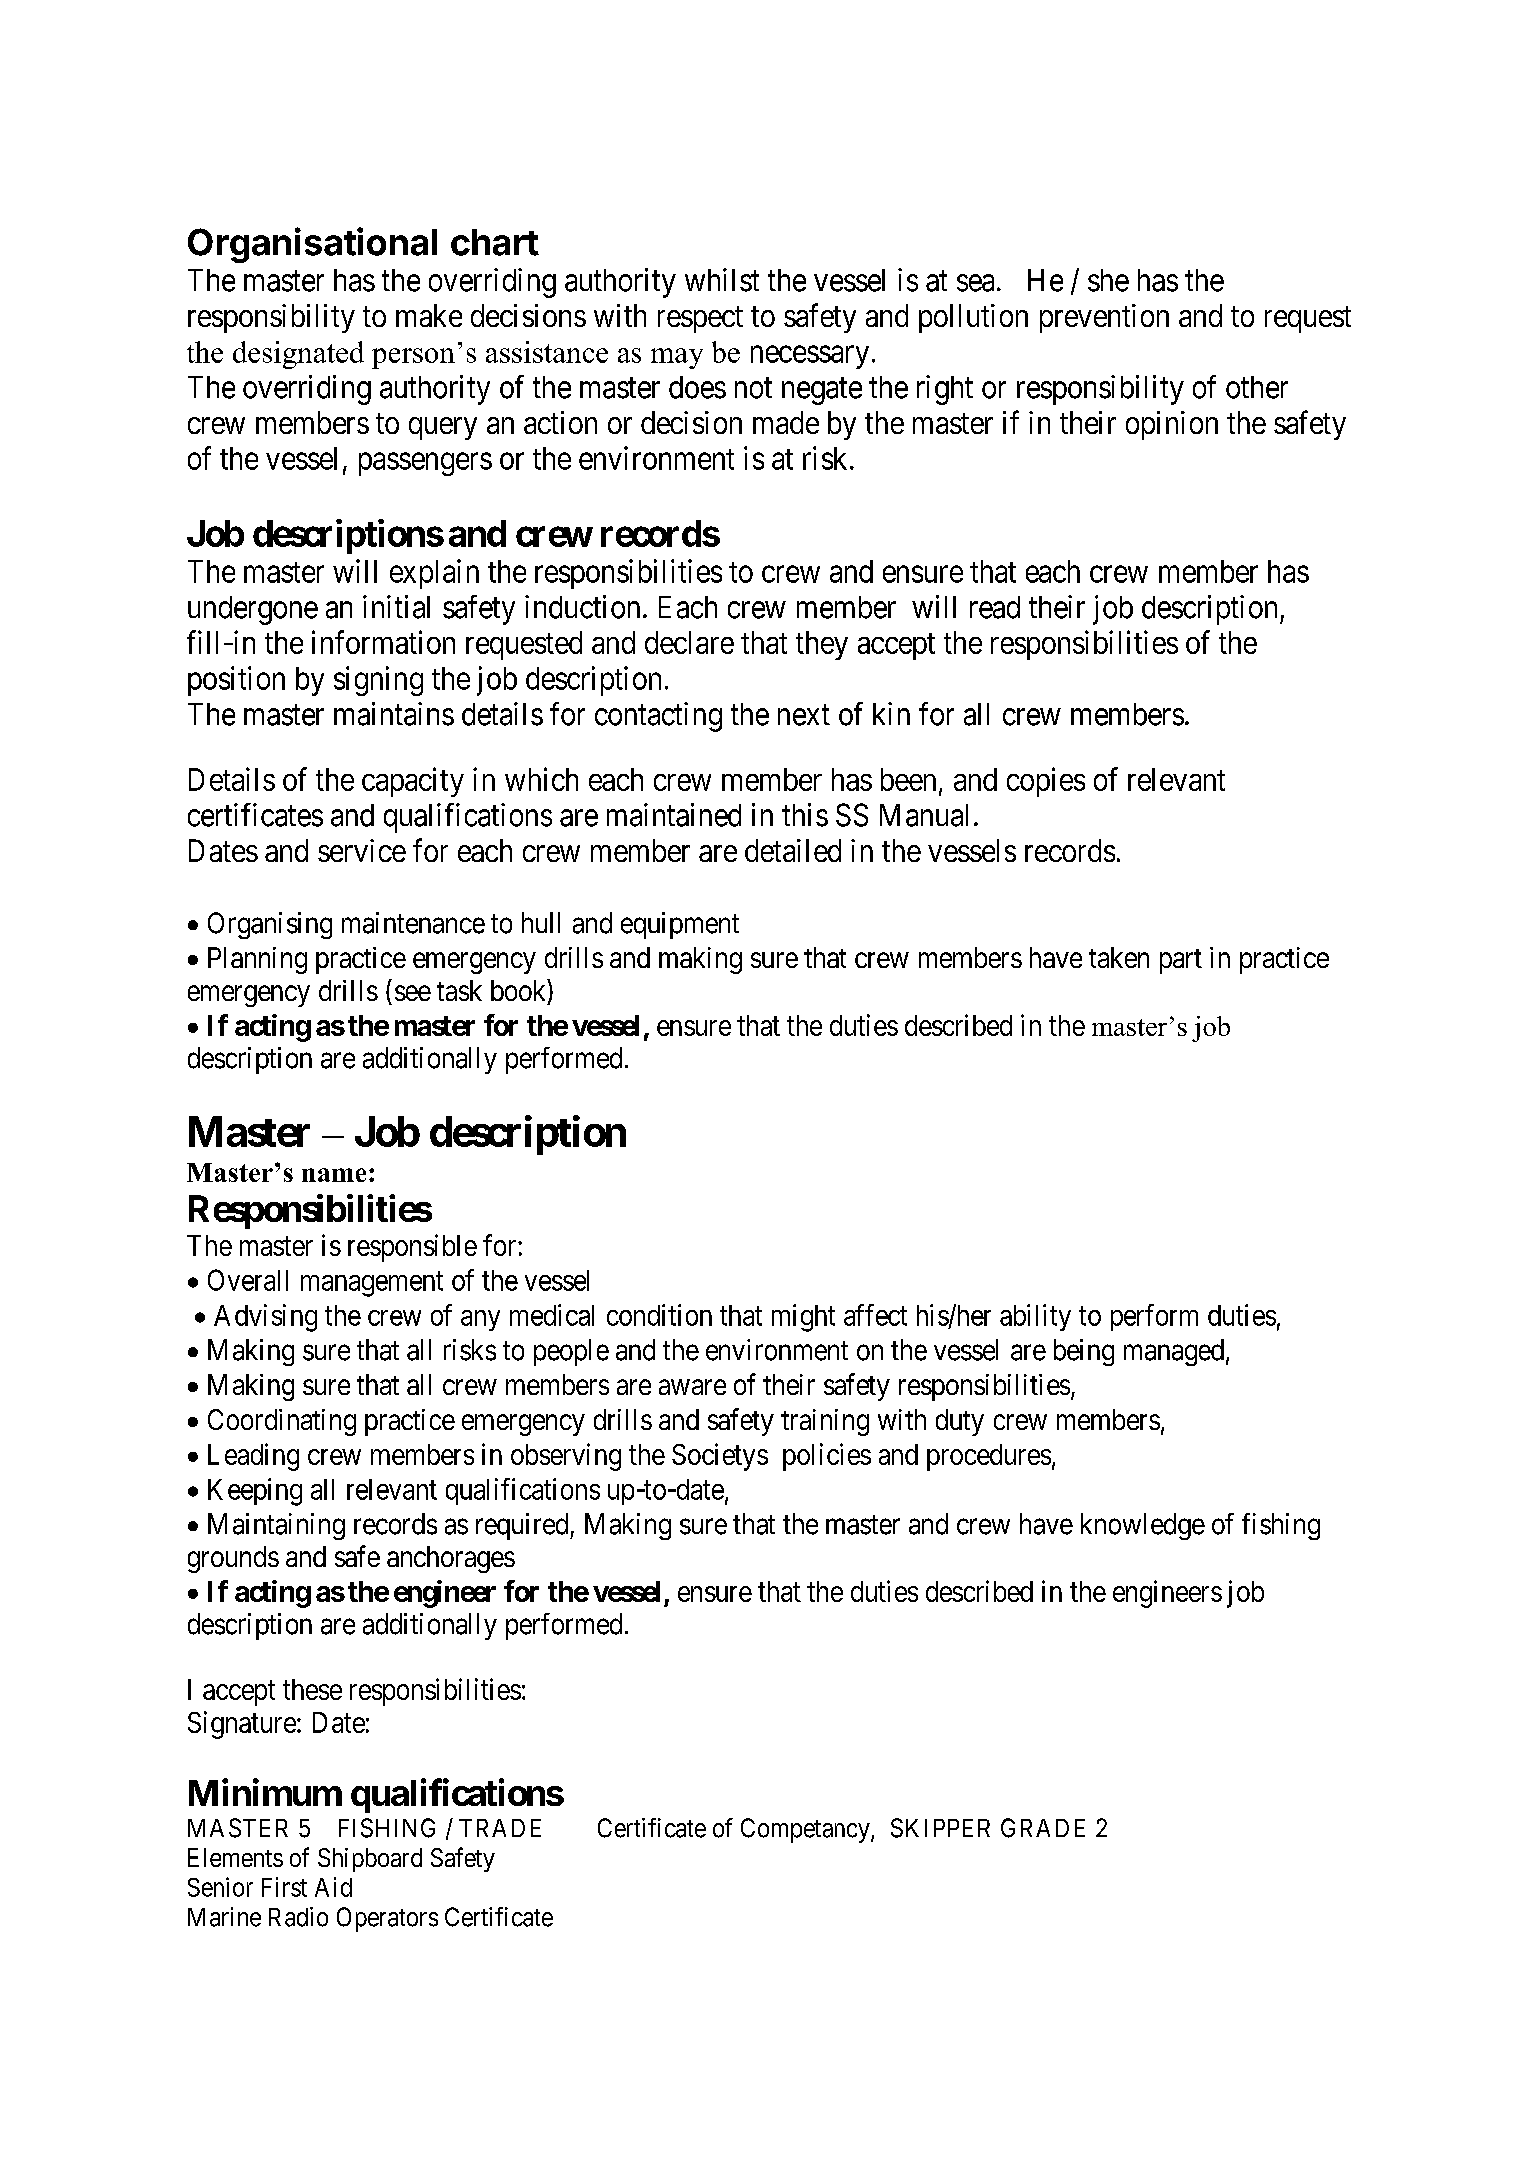 This screenshot has height=2176, width=1539. I want to click on declare, so click(689, 642).
